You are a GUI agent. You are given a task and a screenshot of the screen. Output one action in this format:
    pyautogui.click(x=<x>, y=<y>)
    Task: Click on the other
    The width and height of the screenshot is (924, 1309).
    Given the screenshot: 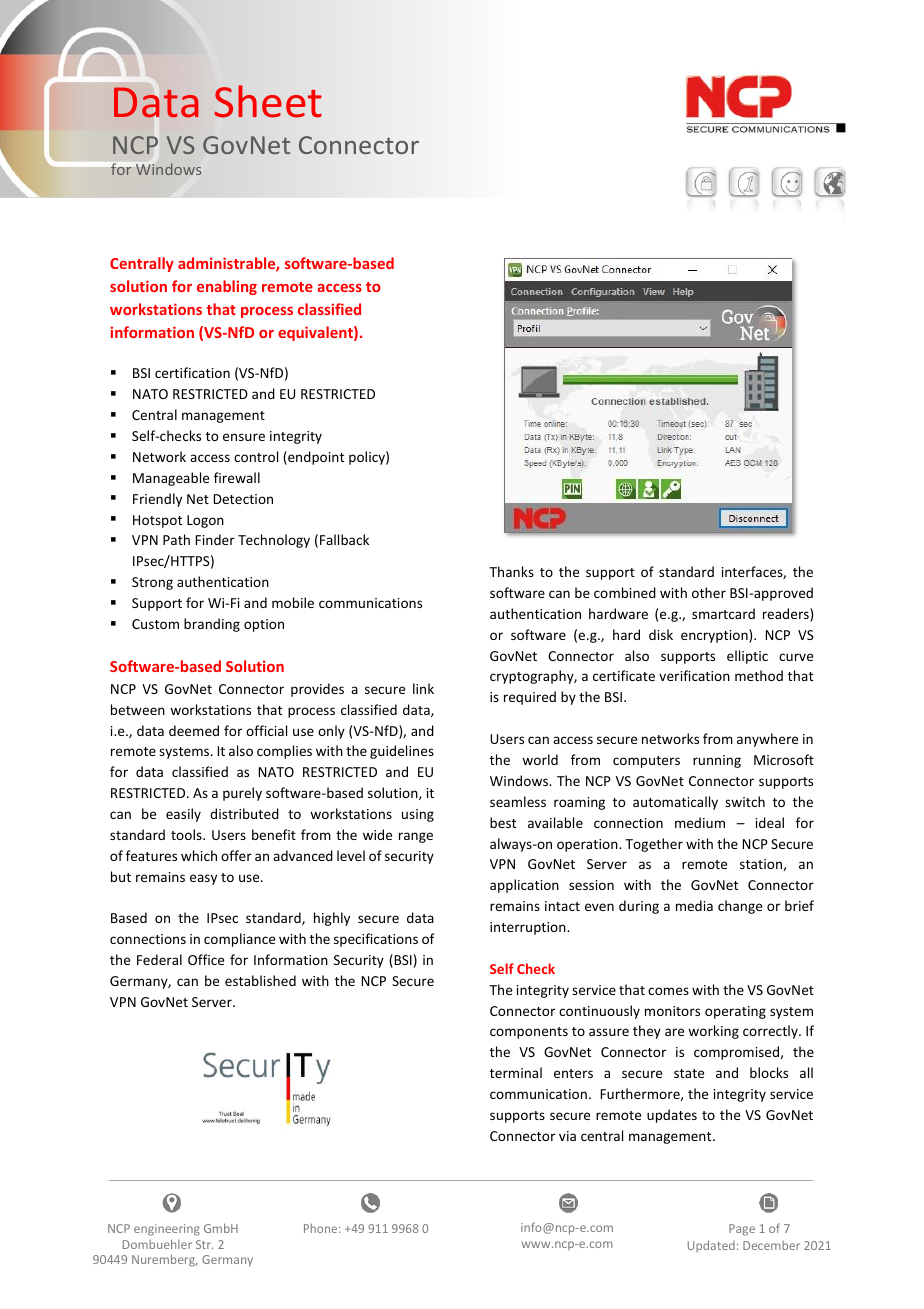 What is the action you would take?
    pyautogui.click(x=709, y=592)
